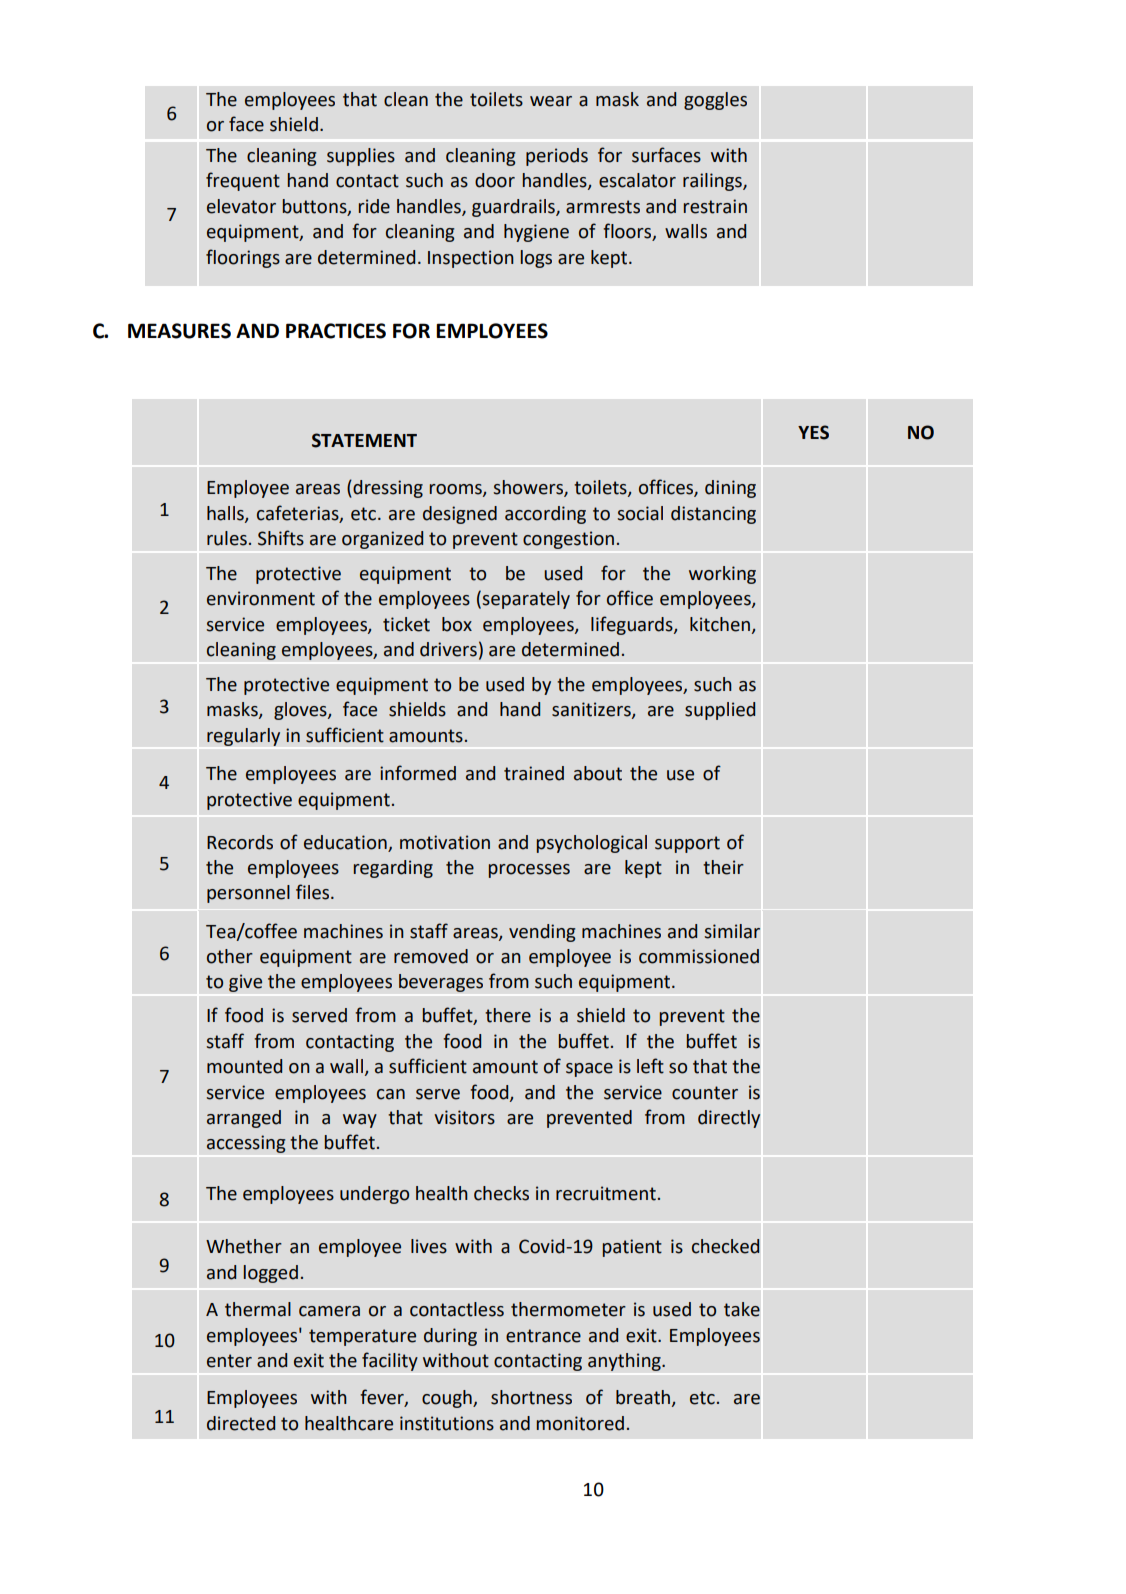 The image size is (1126, 1594). I want to click on separately, so click(526, 600).
